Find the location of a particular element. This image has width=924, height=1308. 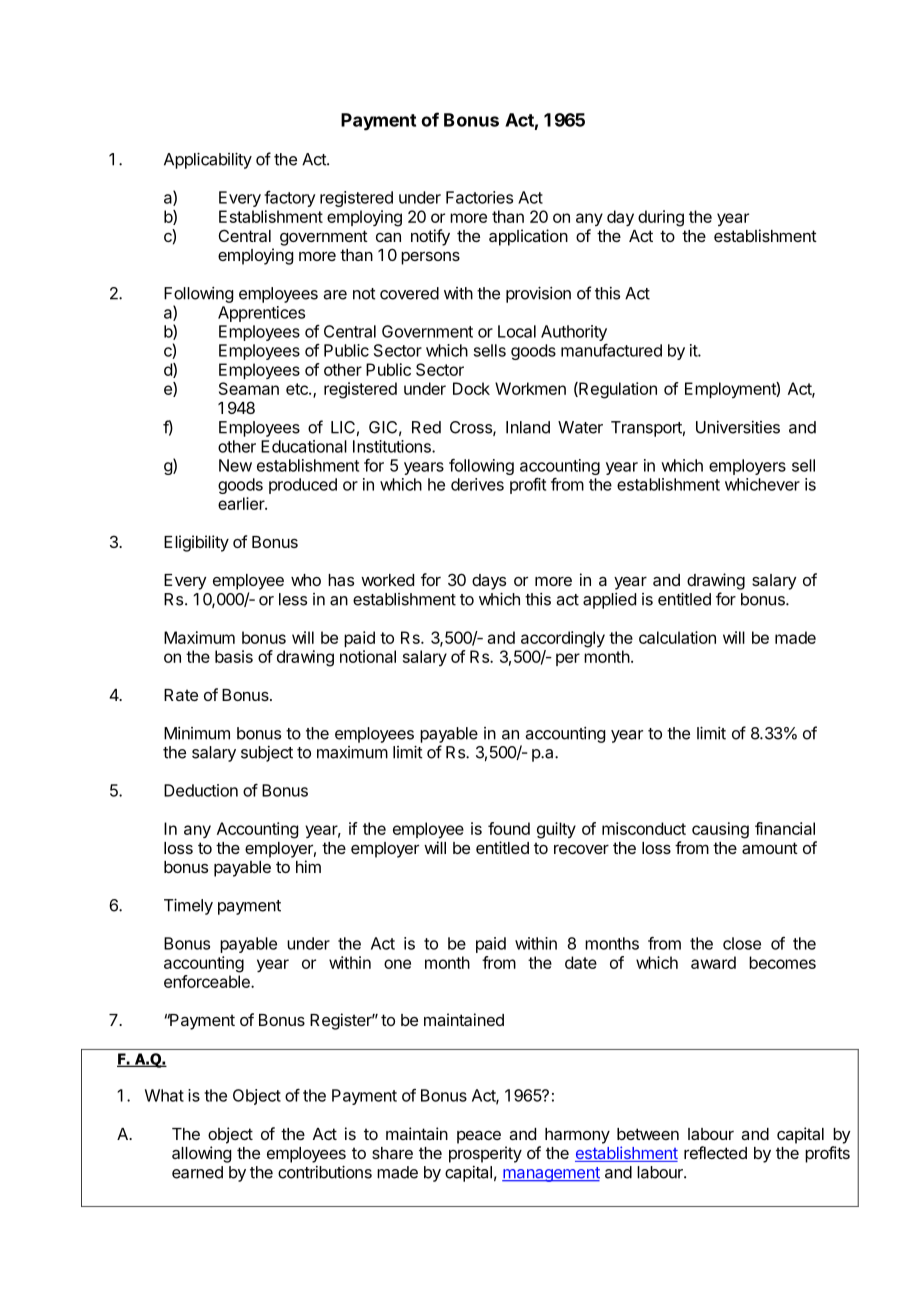

Factories is located at coordinates (479, 197).
